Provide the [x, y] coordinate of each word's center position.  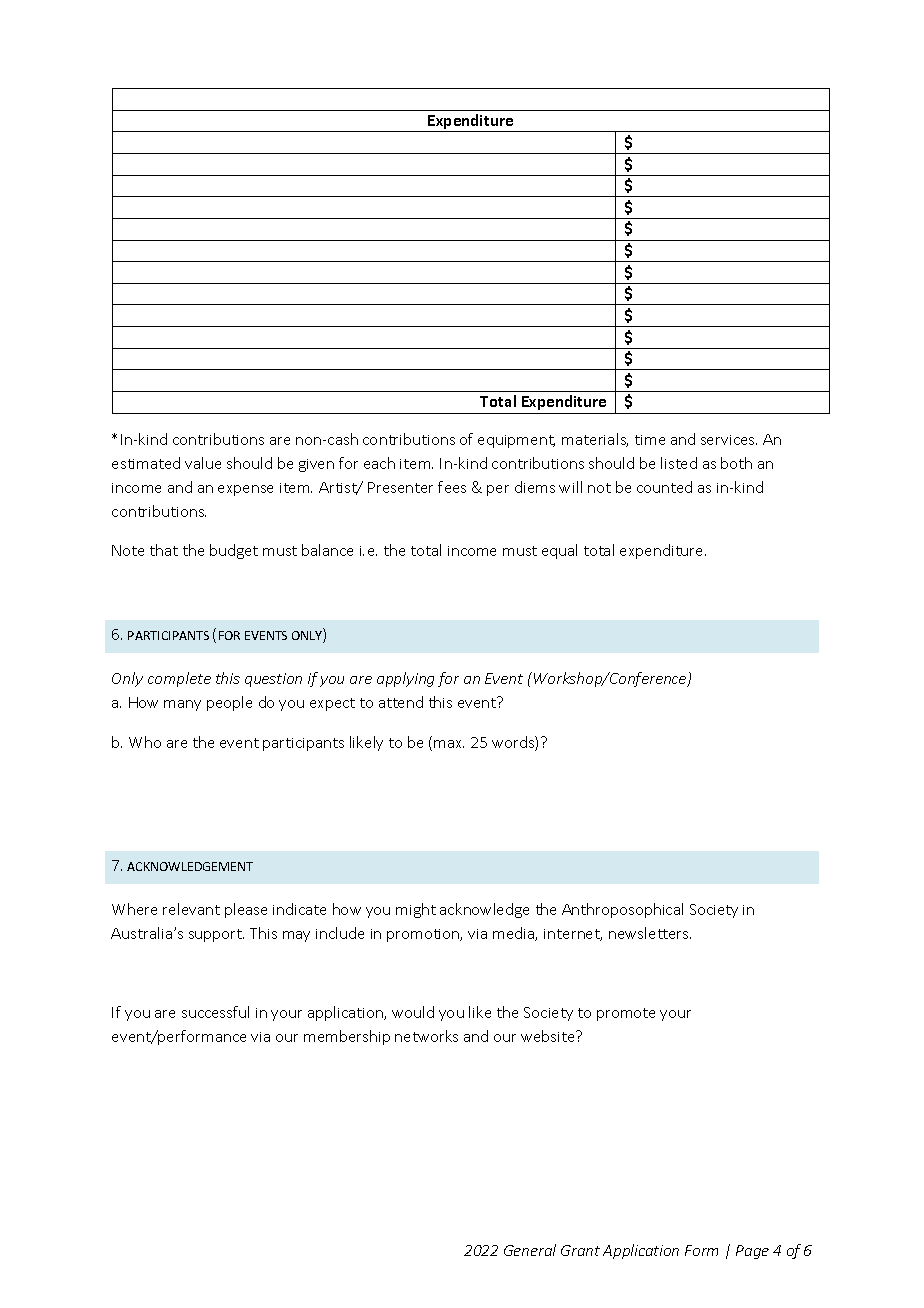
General [530, 1250]
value [203, 463]
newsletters [650, 933]
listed [679, 463]
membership [347, 1037]
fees [452, 487]
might [416, 910]
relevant [191, 909]
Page [752, 1252]
